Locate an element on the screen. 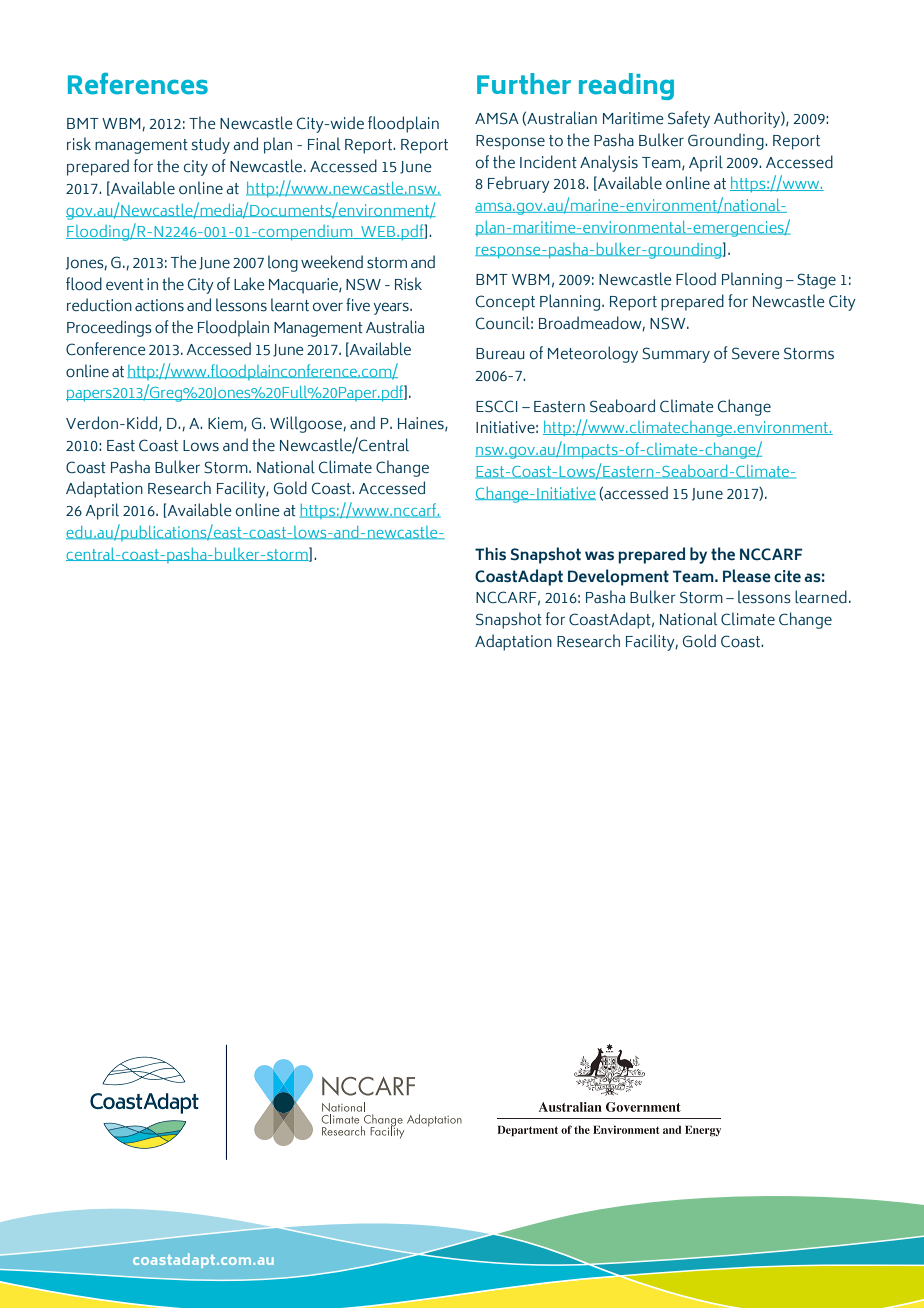  cite is located at coordinates (787, 576).
